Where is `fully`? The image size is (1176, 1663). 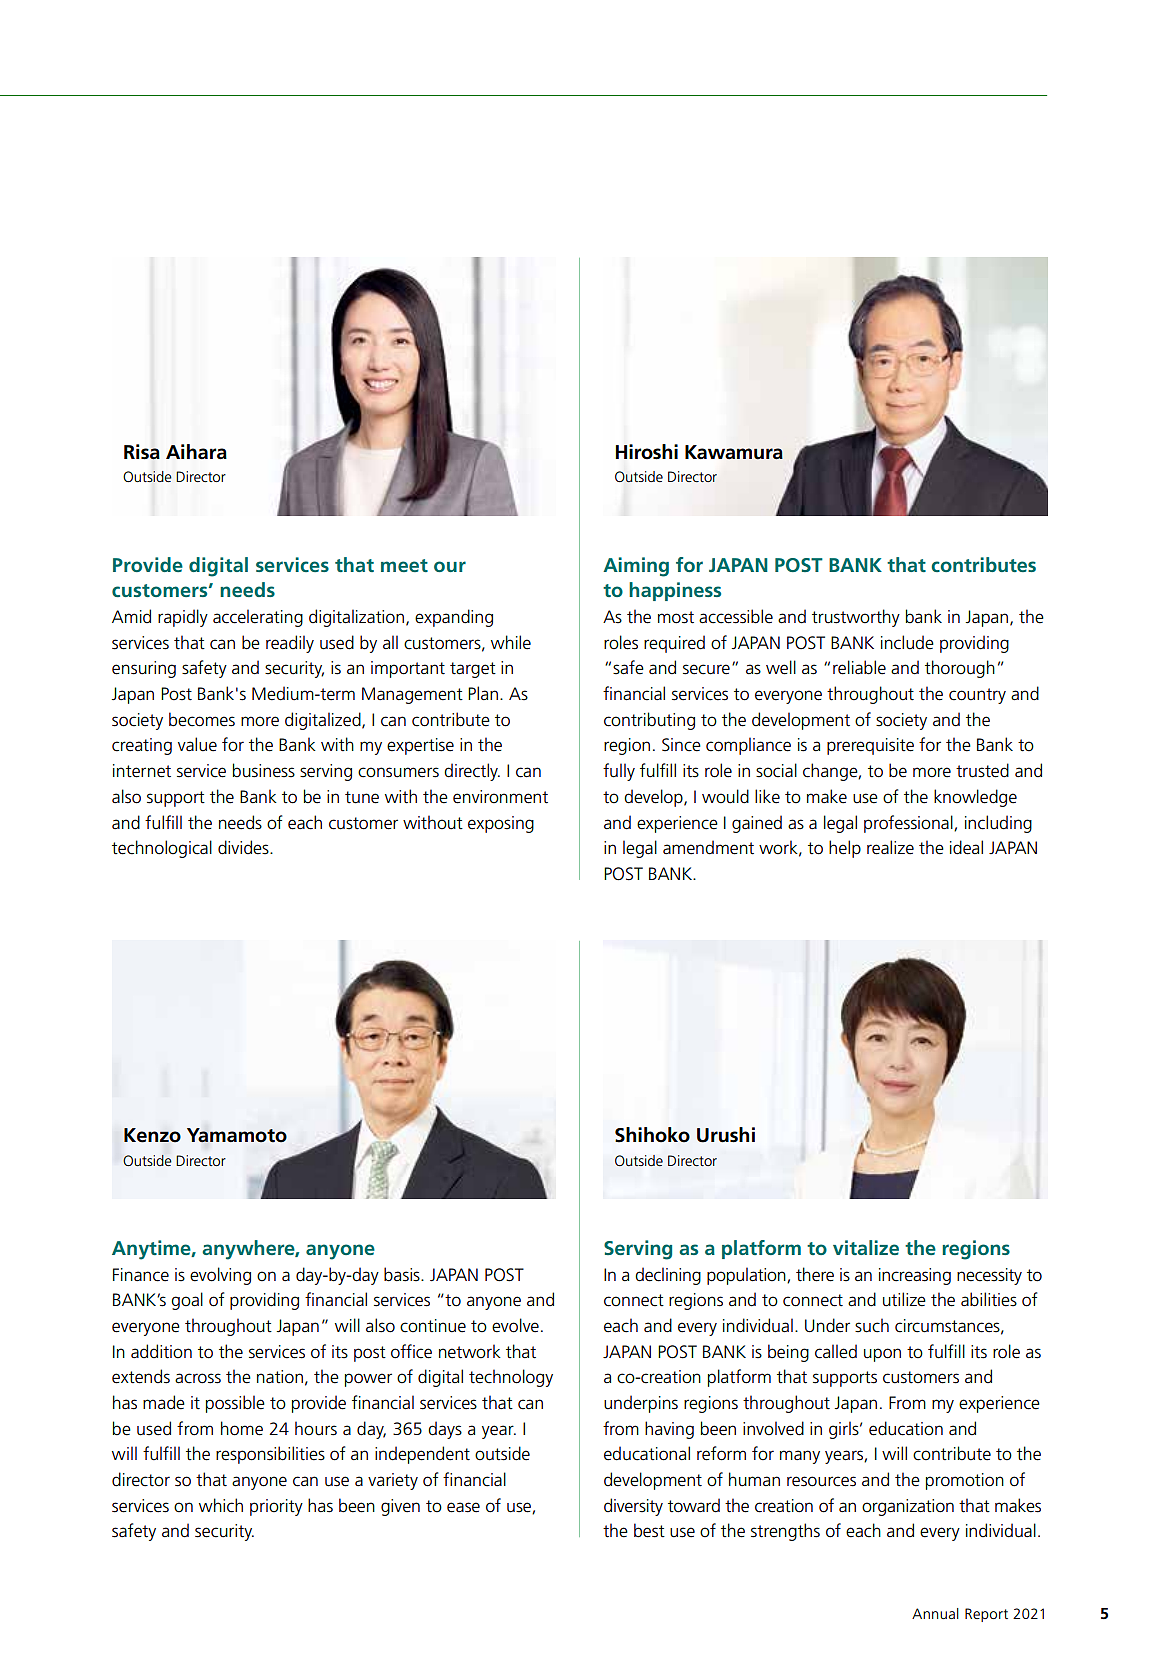
fully is located at coordinates (619, 772).
